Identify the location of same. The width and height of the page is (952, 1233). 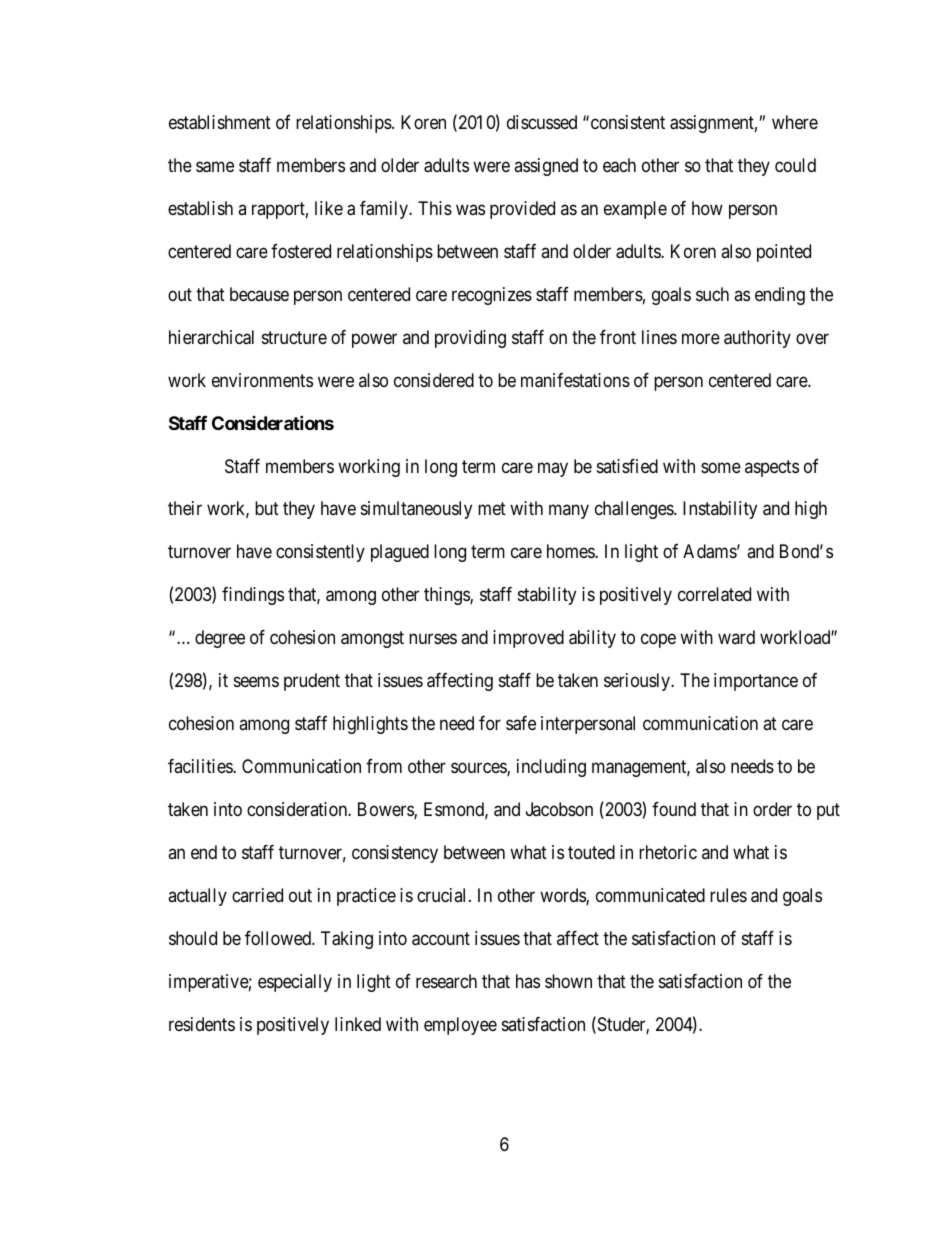
(215, 167).
